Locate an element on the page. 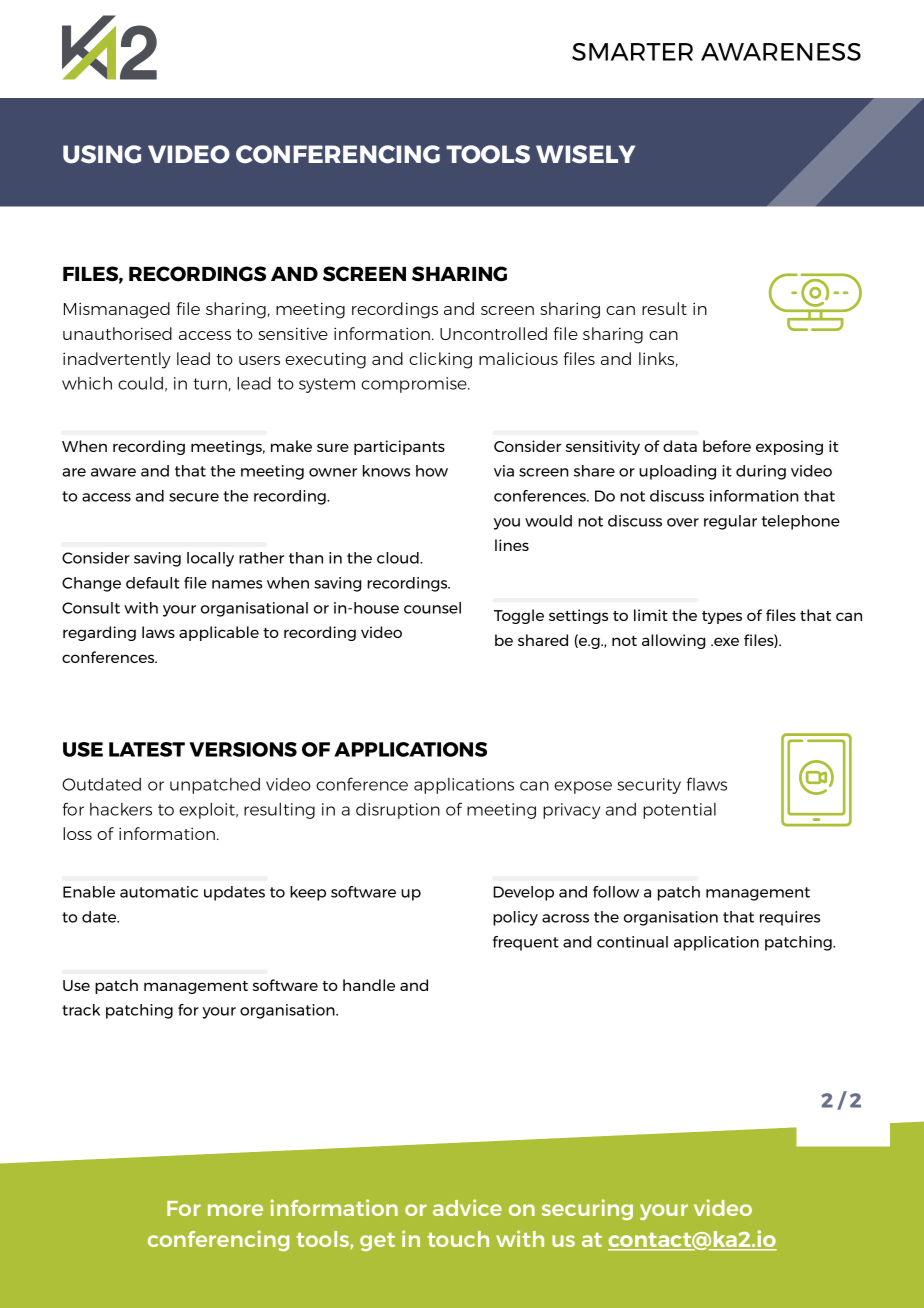 This image has width=924, height=1308. USING is located at coordinates (102, 154).
